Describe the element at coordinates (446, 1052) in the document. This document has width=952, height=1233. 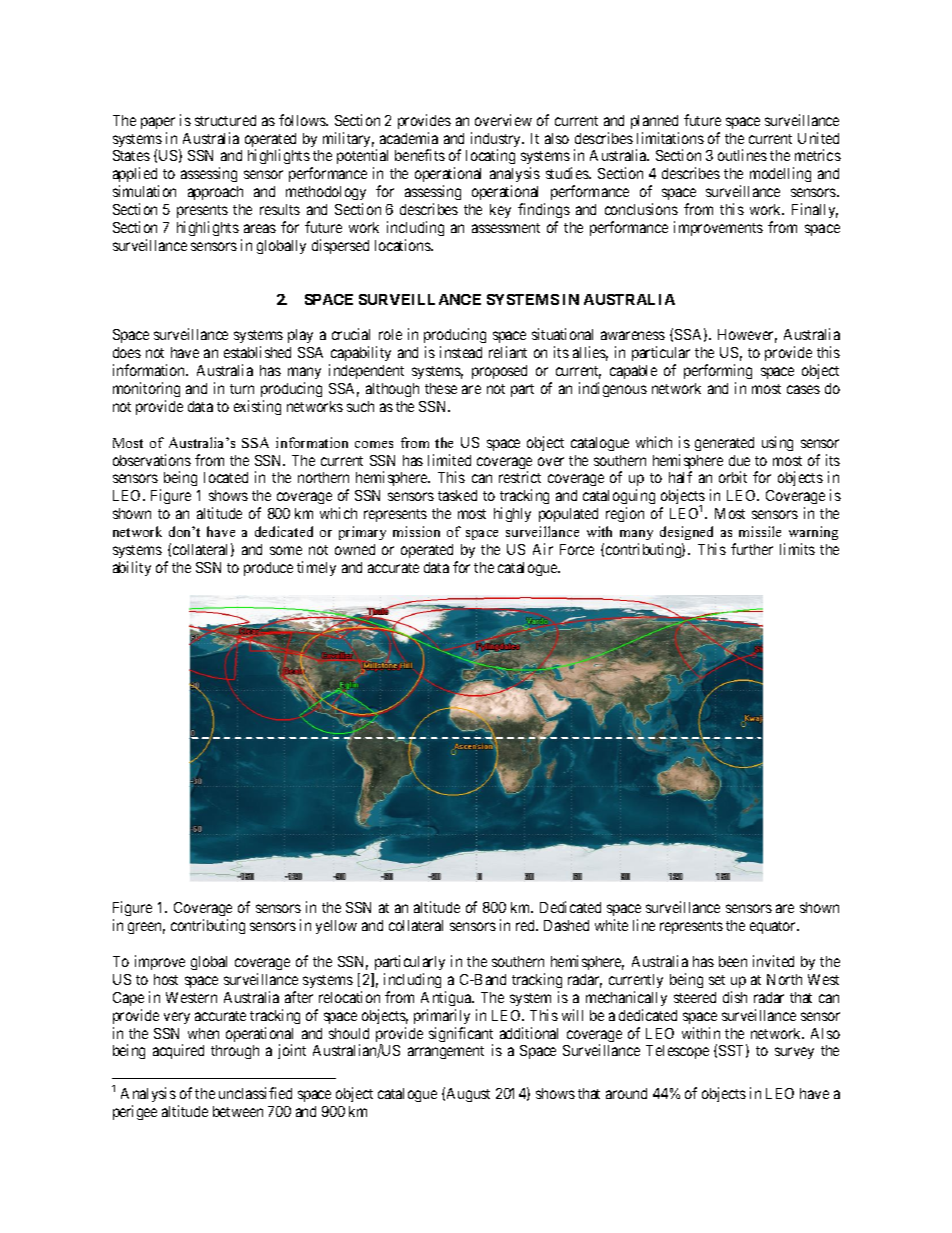
I see `arrangement` at that location.
